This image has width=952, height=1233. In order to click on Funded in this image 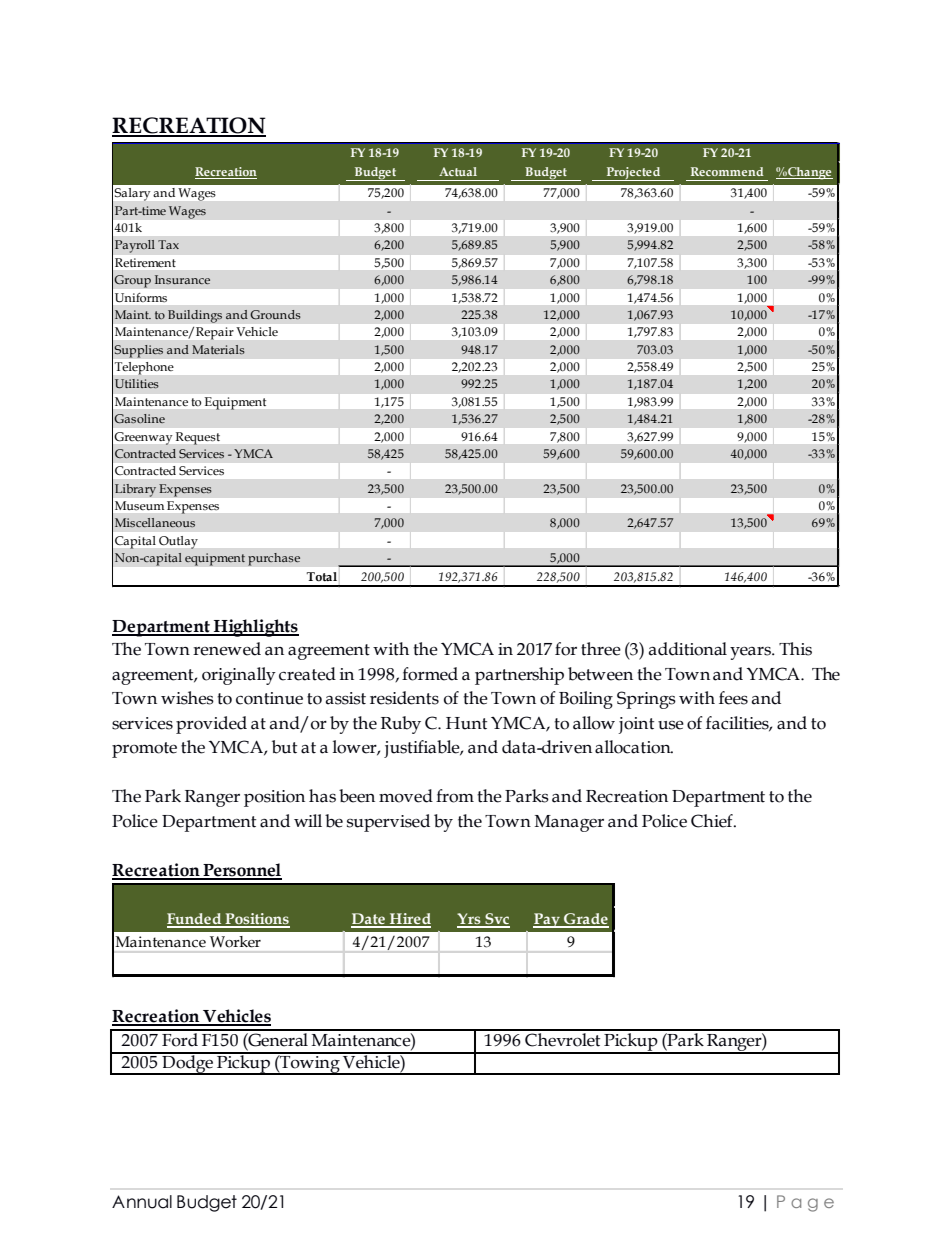, I will do `click(195, 920)`.
